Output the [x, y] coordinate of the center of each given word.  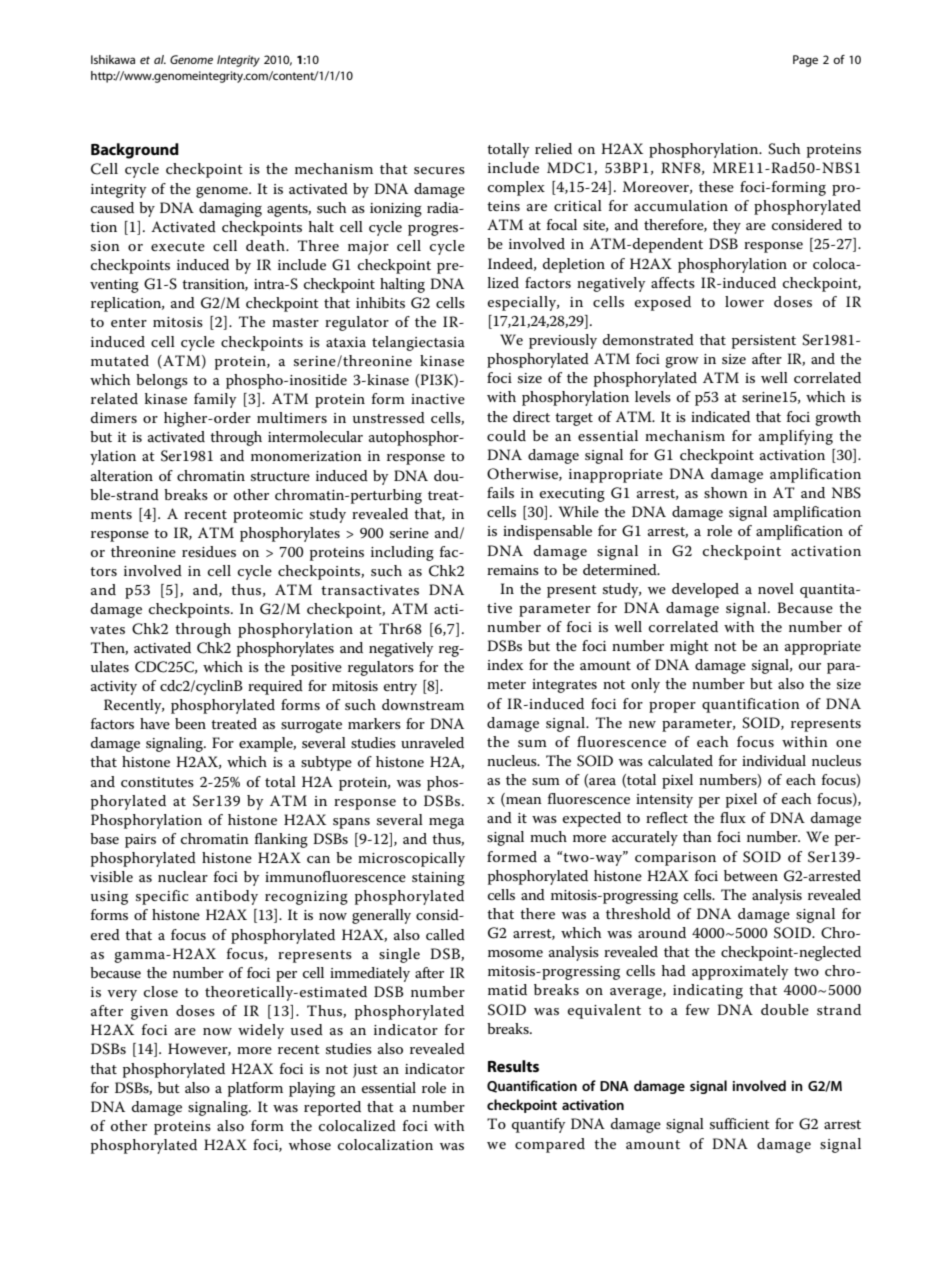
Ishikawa [113, 59]
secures [439, 170]
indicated [720, 416]
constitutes [157, 782]
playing [312, 1089]
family [215, 400]
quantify [538, 1125]
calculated [680, 760]
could [506, 435]
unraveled [432, 742]
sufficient [740, 1123]
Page [805, 61]
